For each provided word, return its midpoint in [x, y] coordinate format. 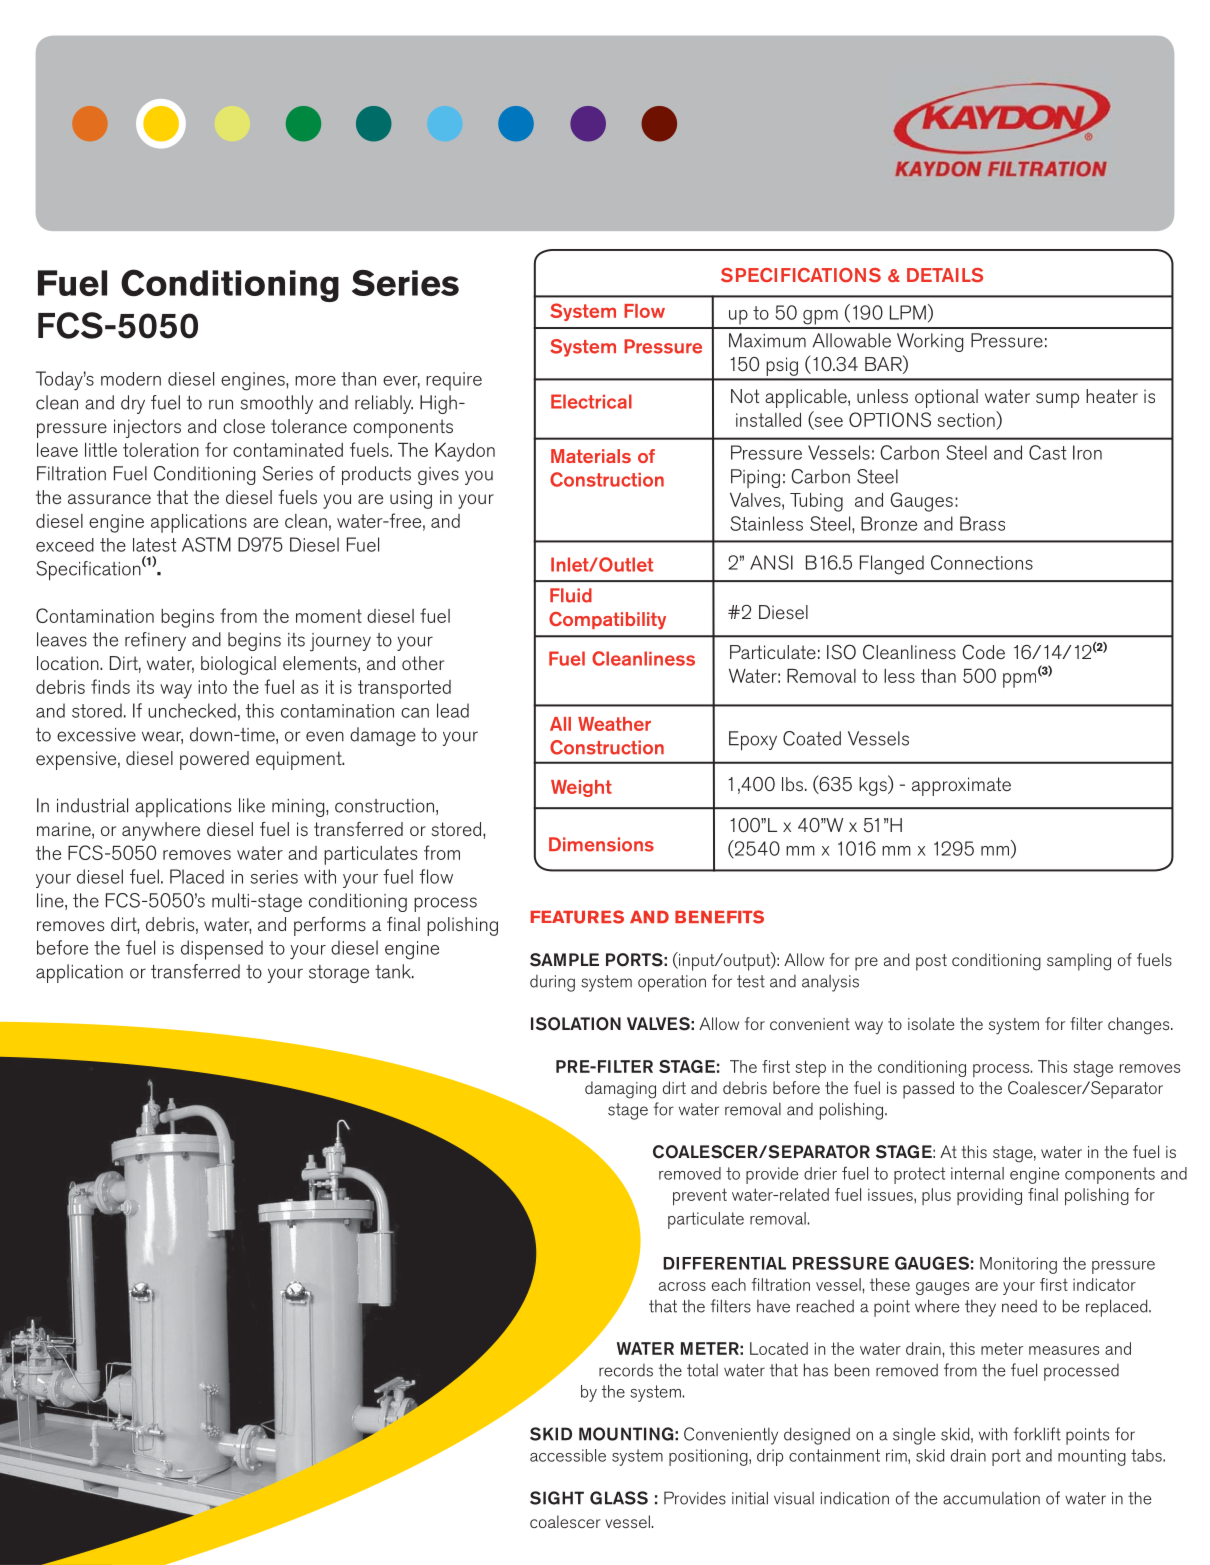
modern [131, 379]
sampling [1079, 962]
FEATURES [577, 917]
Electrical [591, 401]
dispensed [222, 950]
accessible [568, 1455]
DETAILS [945, 275]
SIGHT [557, 1498]
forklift [1037, 1434]
